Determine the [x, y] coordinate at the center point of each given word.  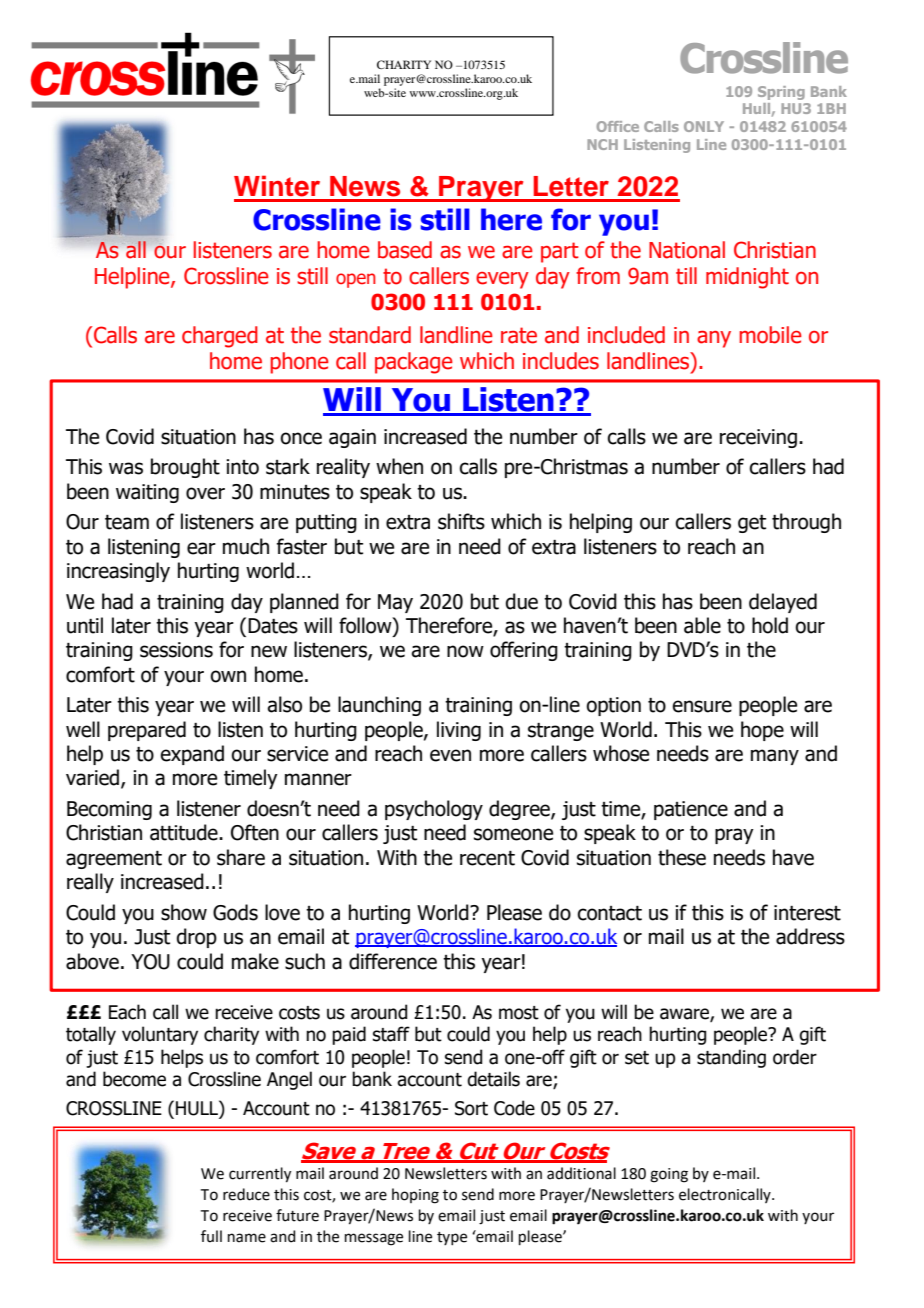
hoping [415, 1196]
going [669, 1175]
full [211, 1236]
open [356, 280]
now [465, 651]
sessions [176, 650]
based [405, 250]
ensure [702, 706]
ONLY [704, 126]
